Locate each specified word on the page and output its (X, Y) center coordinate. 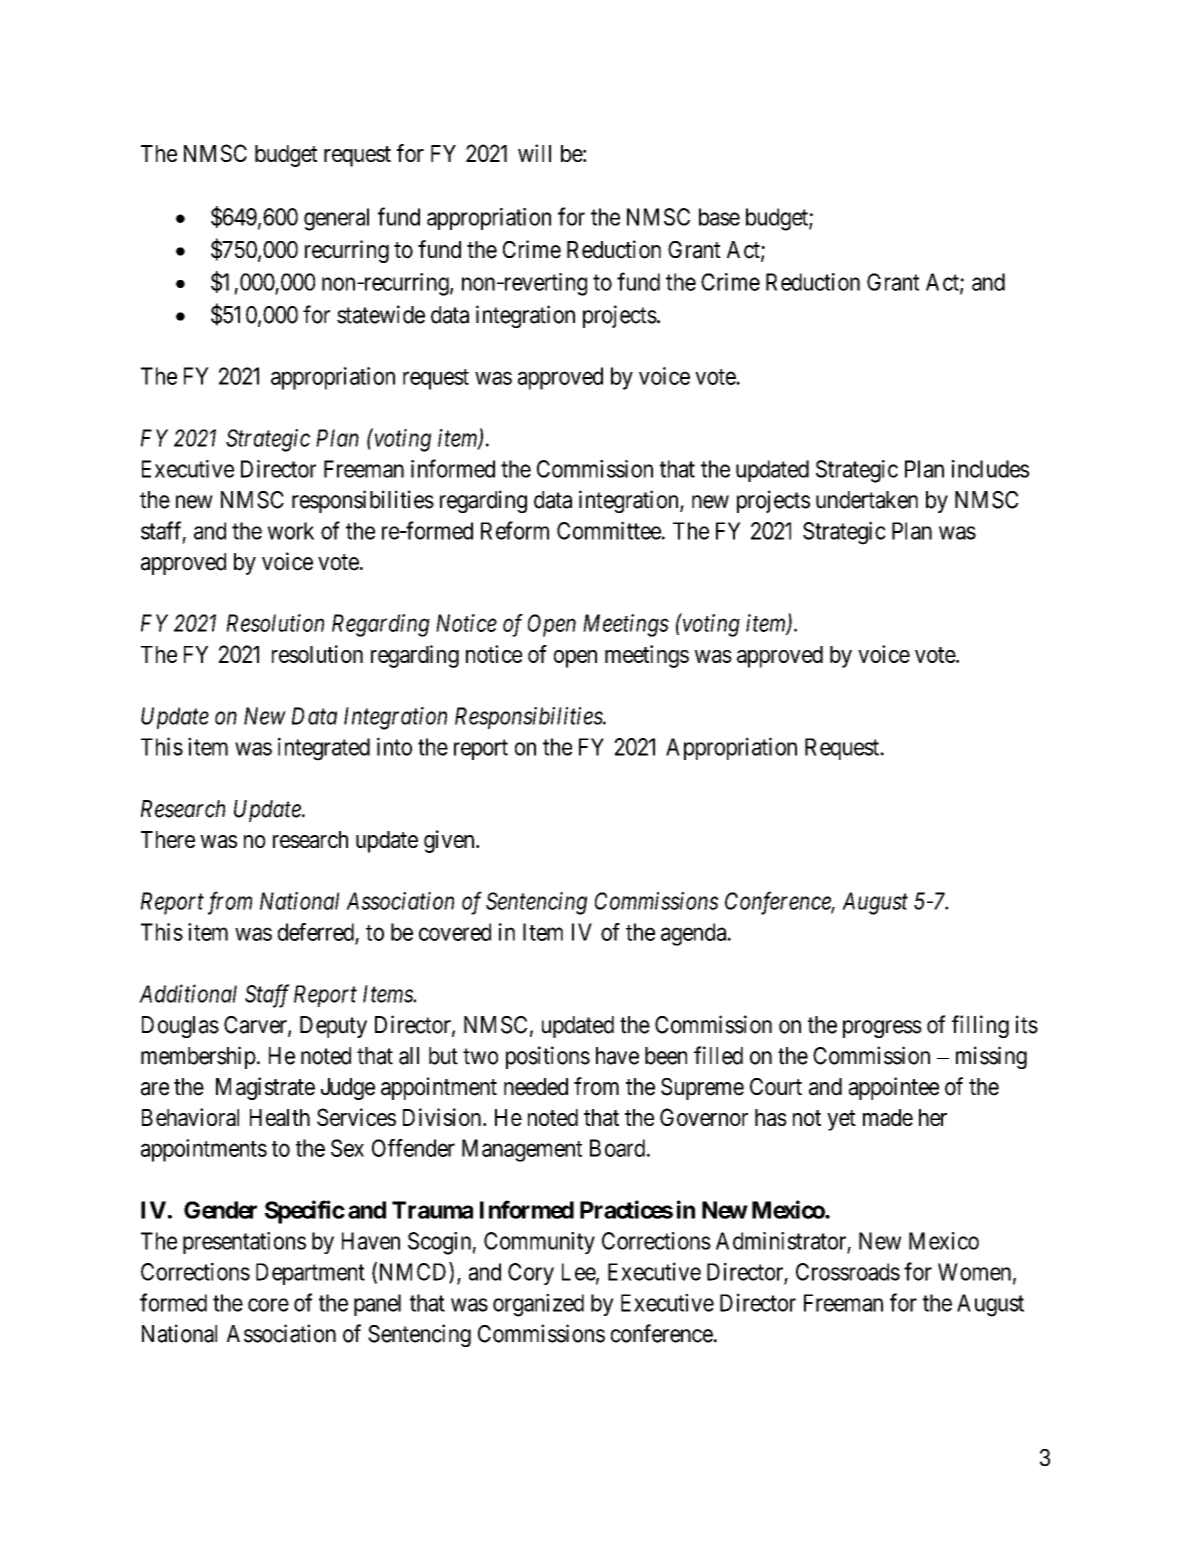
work (291, 531)
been (666, 1056)
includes (990, 469)
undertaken (867, 500)
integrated (324, 749)
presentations (244, 1243)
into (394, 746)
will (534, 153)
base (719, 217)
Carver (256, 1026)
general (336, 219)
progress (882, 1029)
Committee (609, 530)
